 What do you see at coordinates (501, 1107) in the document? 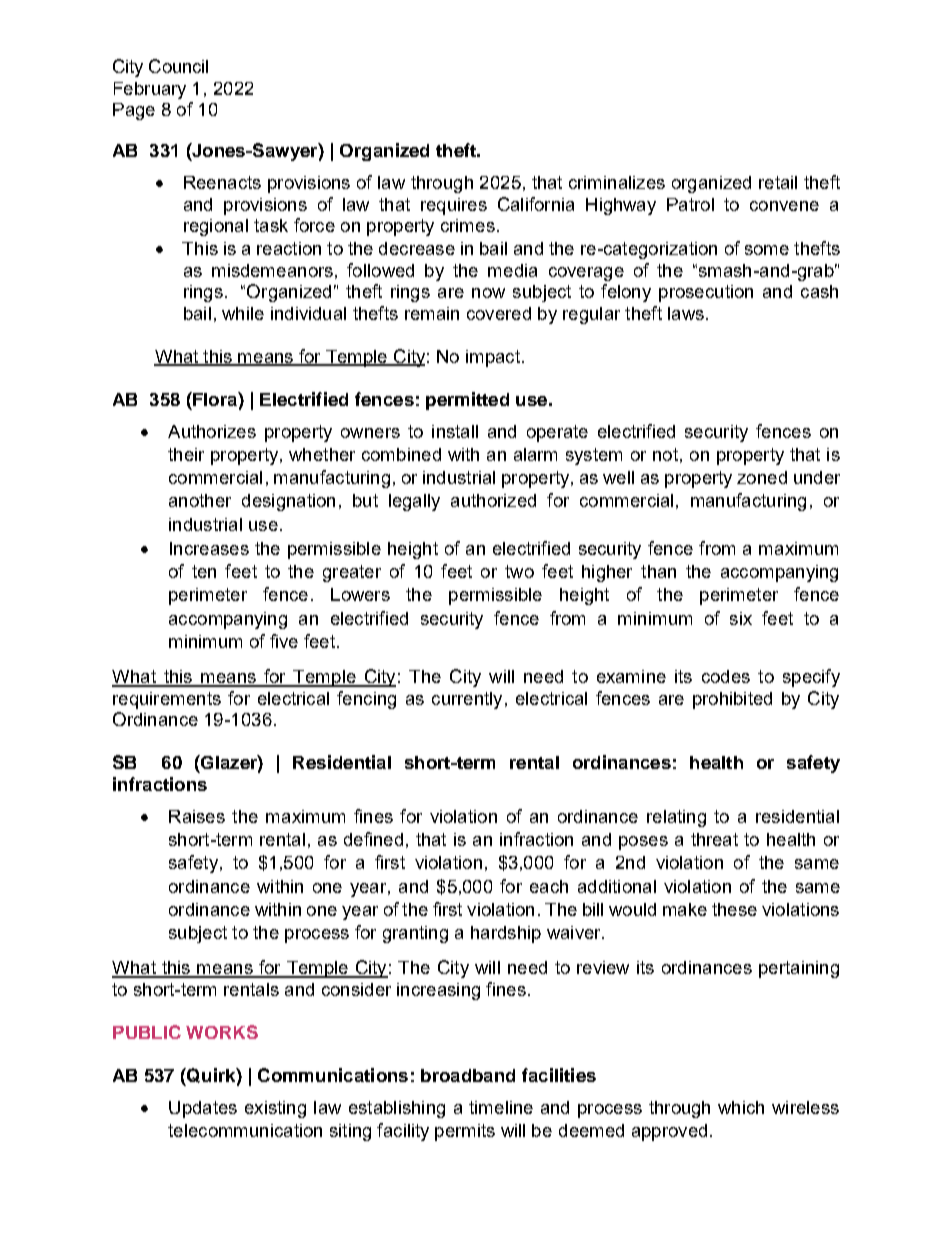
I see `timeline` at bounding box center [501, 1107].
